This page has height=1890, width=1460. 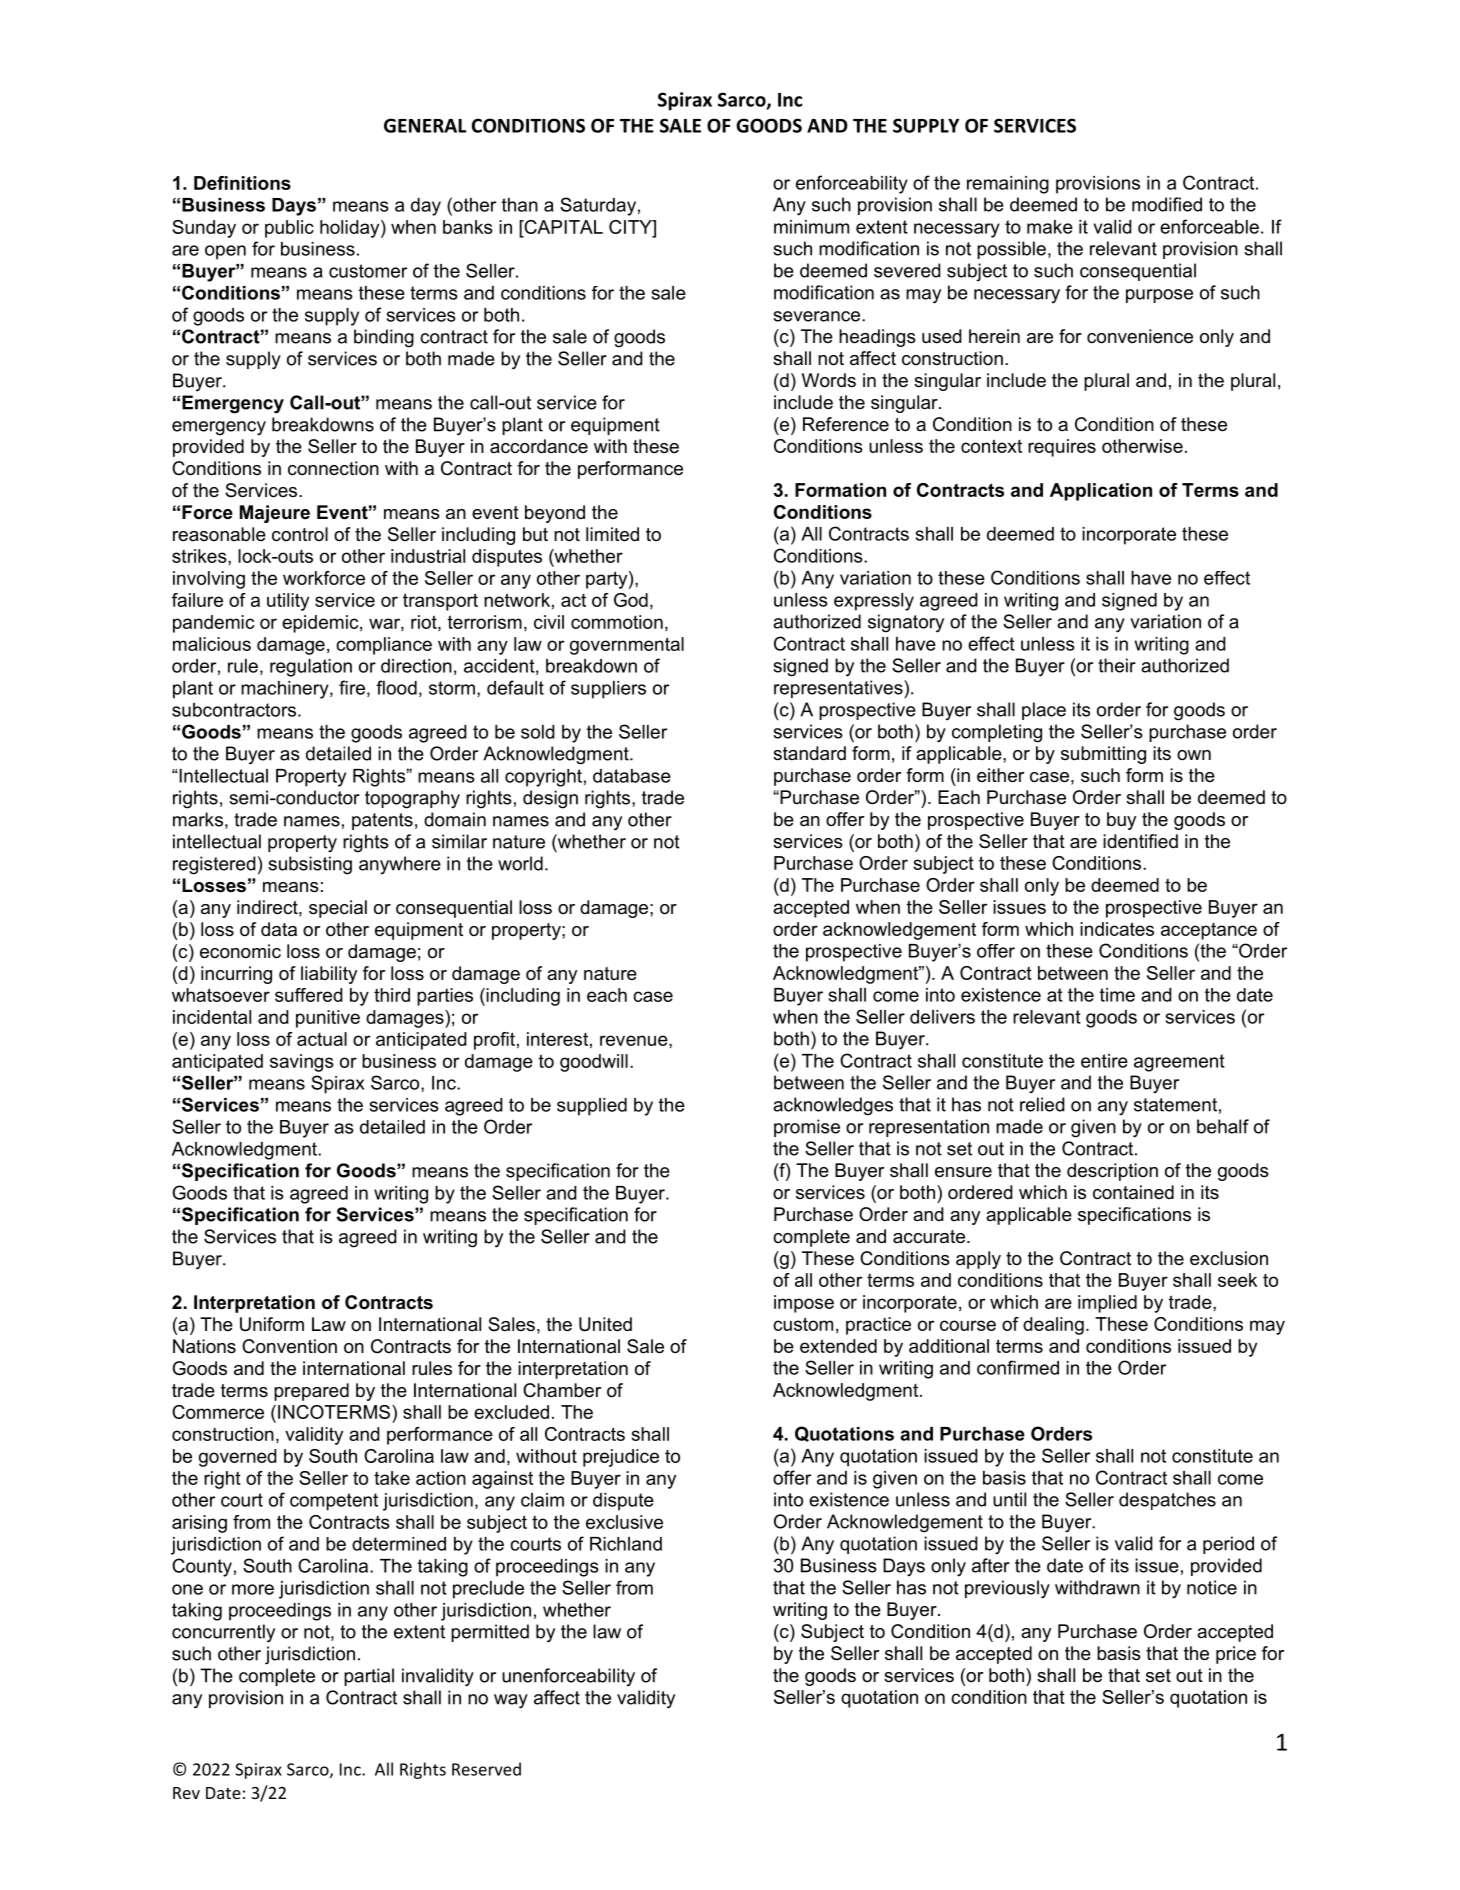 I want to click on CITY, so click(x=631, y=227).
